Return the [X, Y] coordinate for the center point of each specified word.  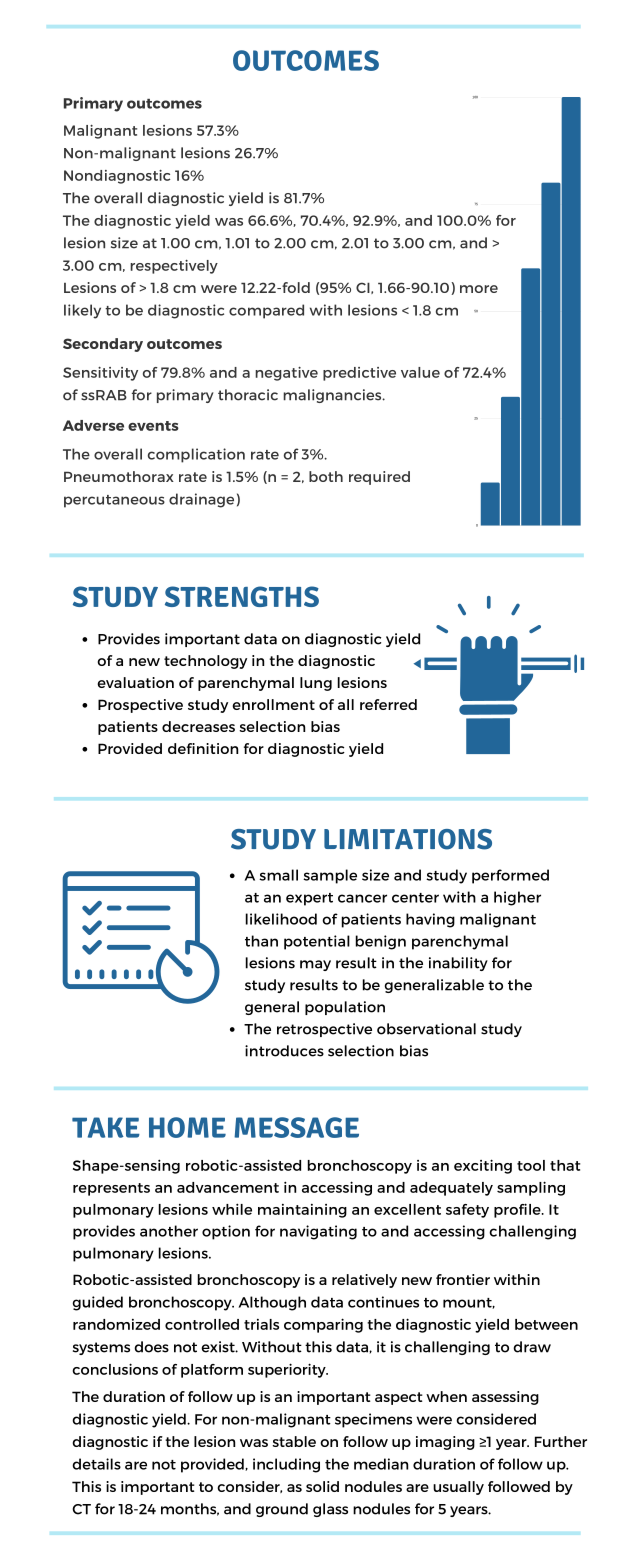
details [96, 1464]
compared [266, 311]
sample [330, 876]
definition [203, 748]
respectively [174, 267]
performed [510, 876]
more [479, 289]
